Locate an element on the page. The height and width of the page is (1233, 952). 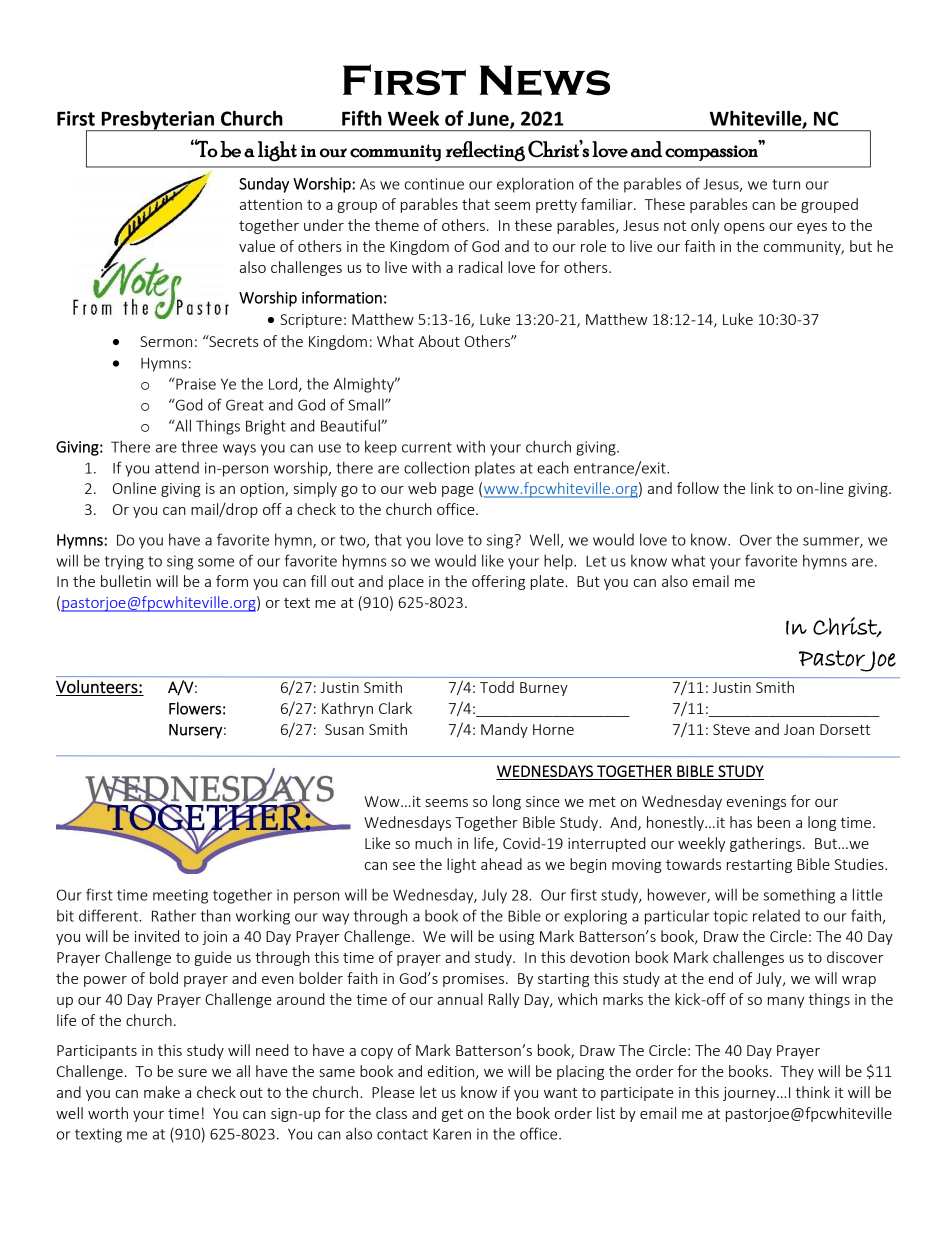
make is located at coordinates (162, 1092).
